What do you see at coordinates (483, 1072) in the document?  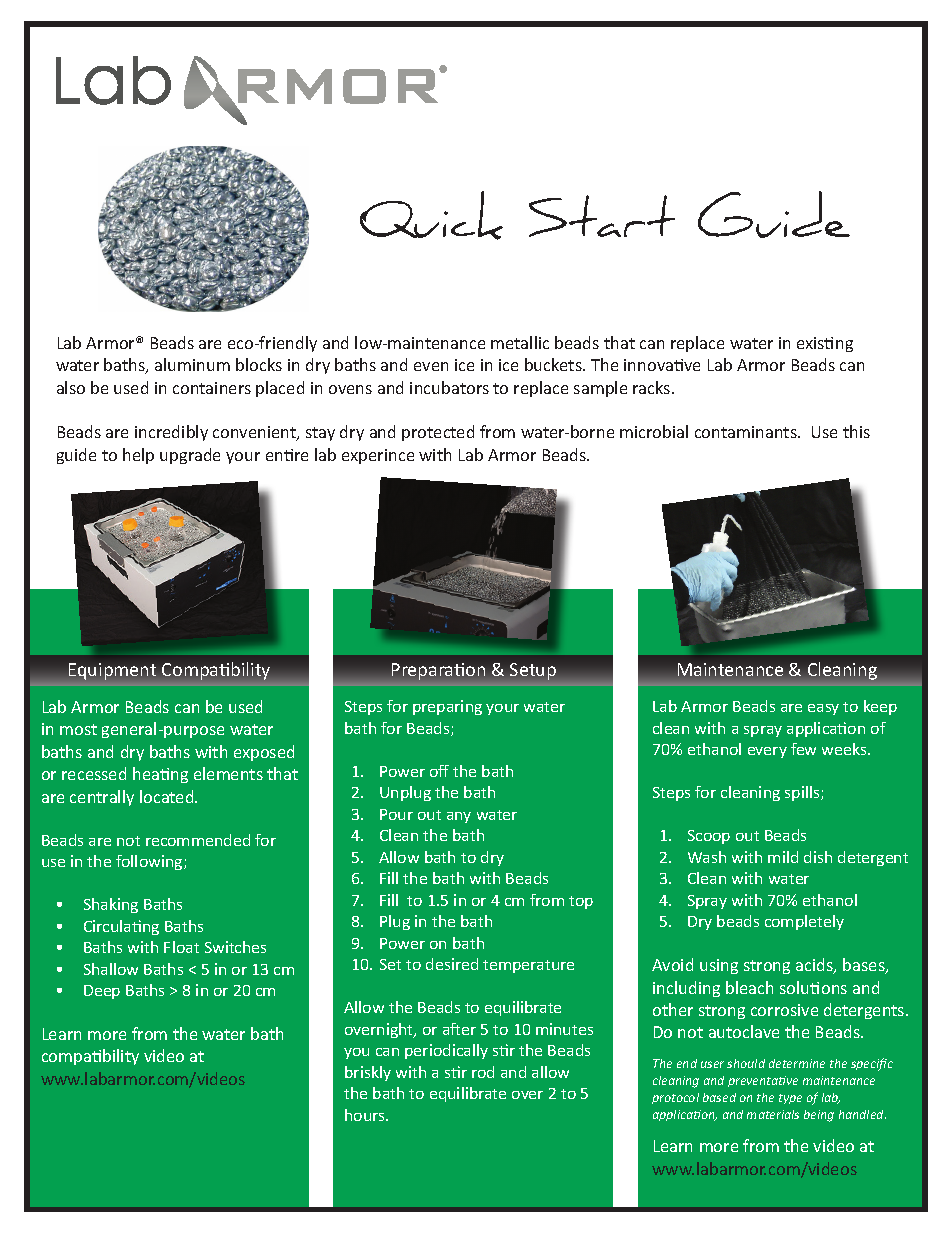 I see `rod` at bounding box center [483, 1072].
